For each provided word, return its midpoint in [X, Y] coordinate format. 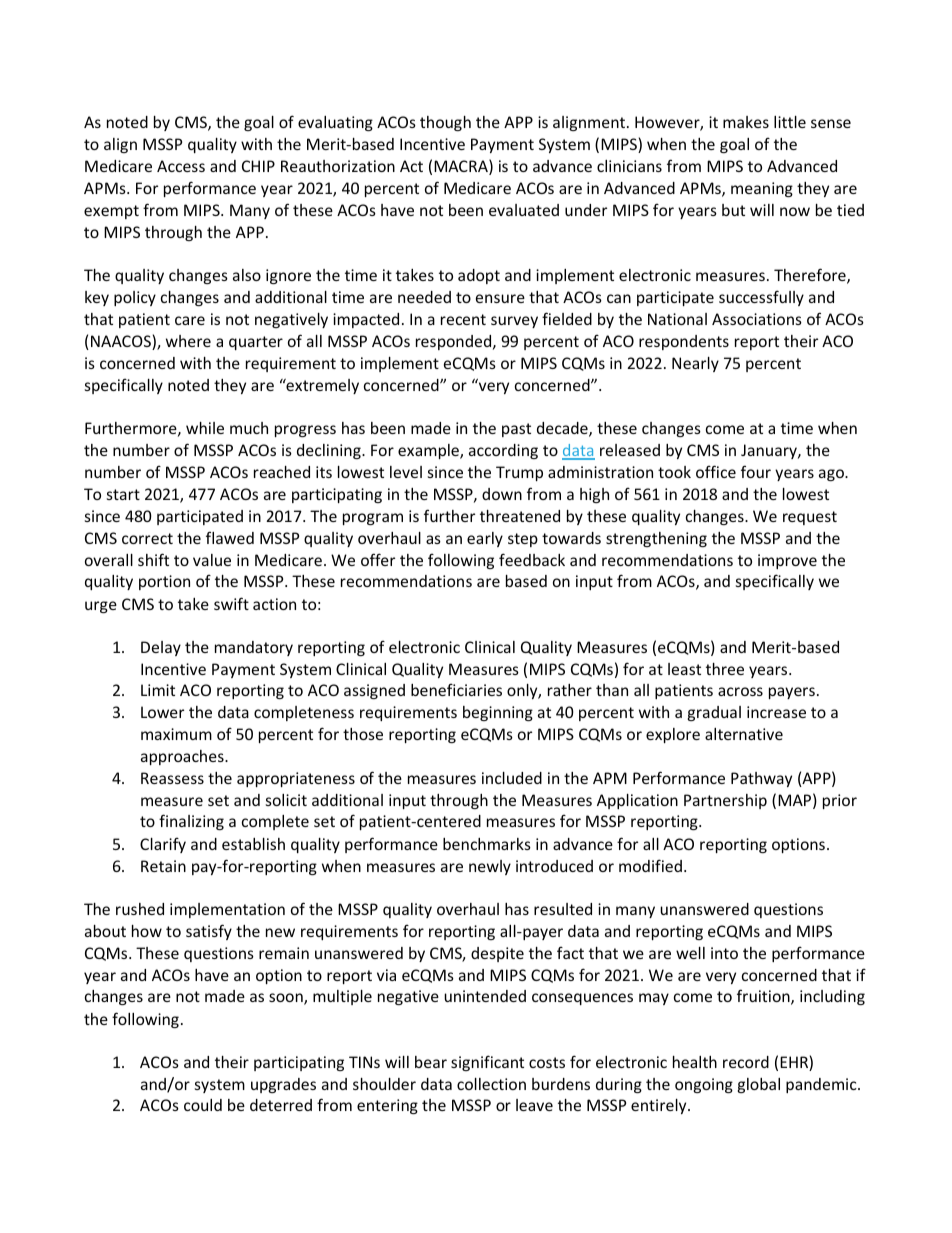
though [445, 123]
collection [491, 1084]
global [759, 1085]
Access [181, 166]
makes [746, 122]
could [203, 1105]
